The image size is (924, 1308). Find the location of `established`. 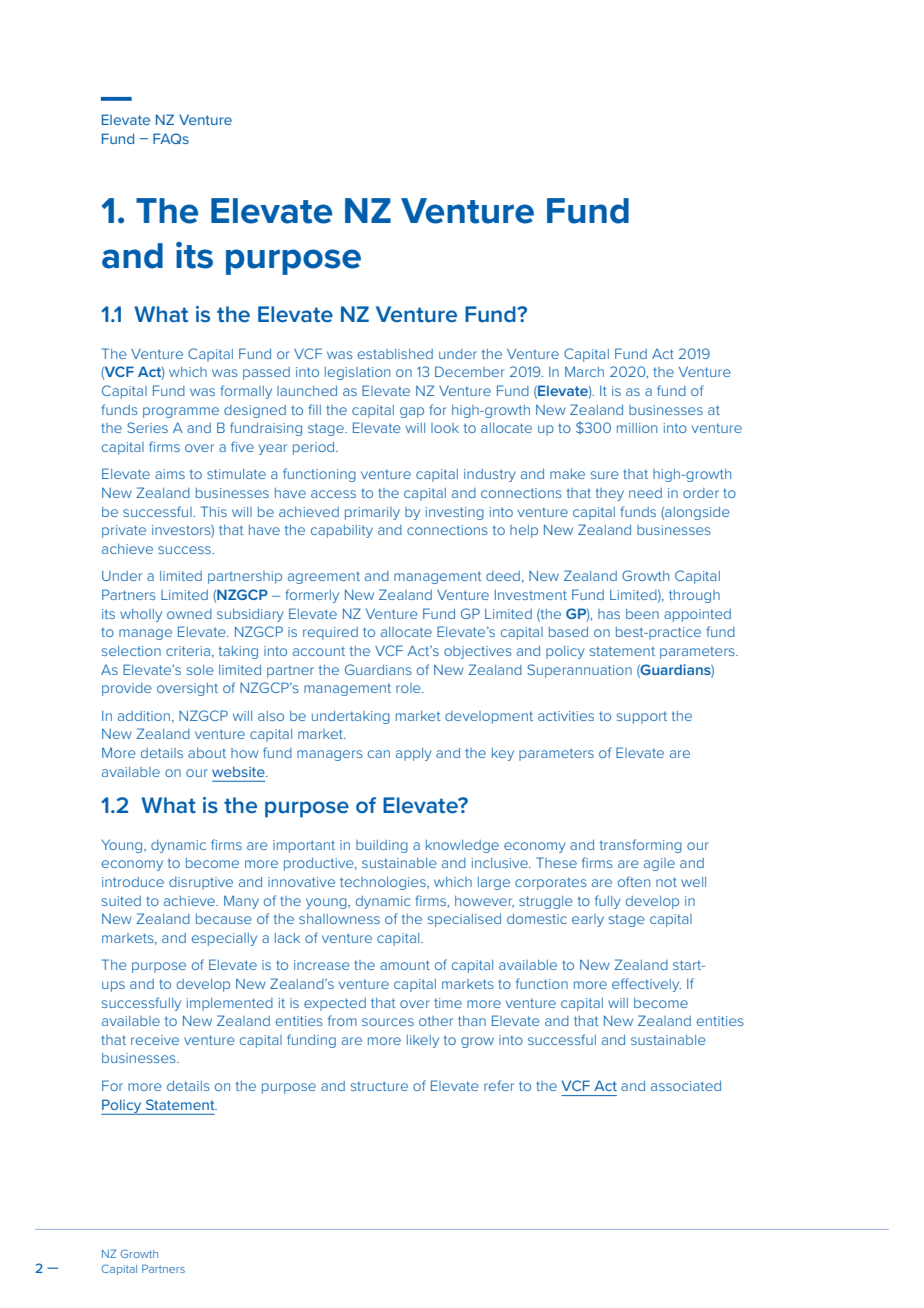

established is located at coordinates (395, 354).
